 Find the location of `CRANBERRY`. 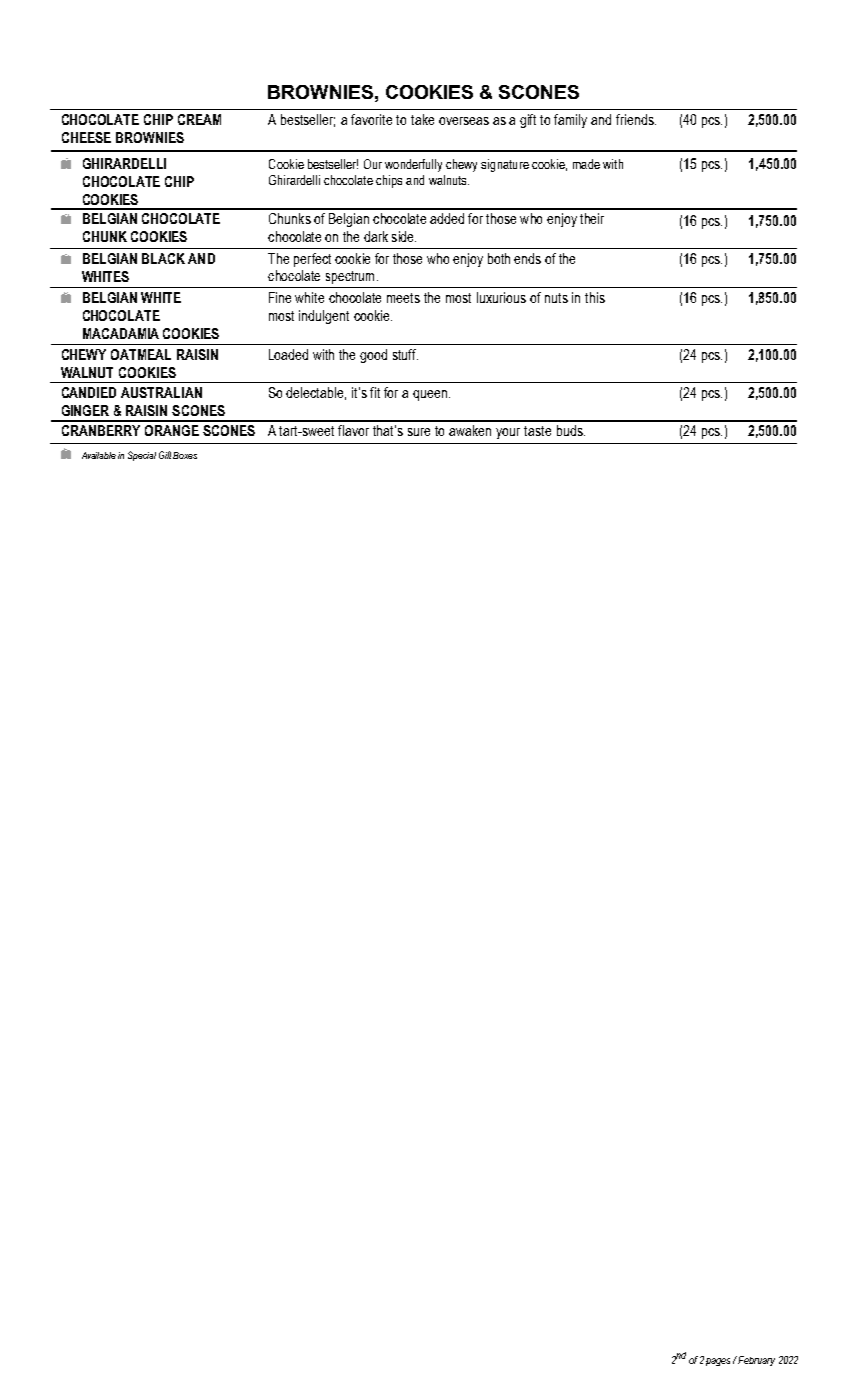

CRANBERRY is located at coordinates (101, 430).
